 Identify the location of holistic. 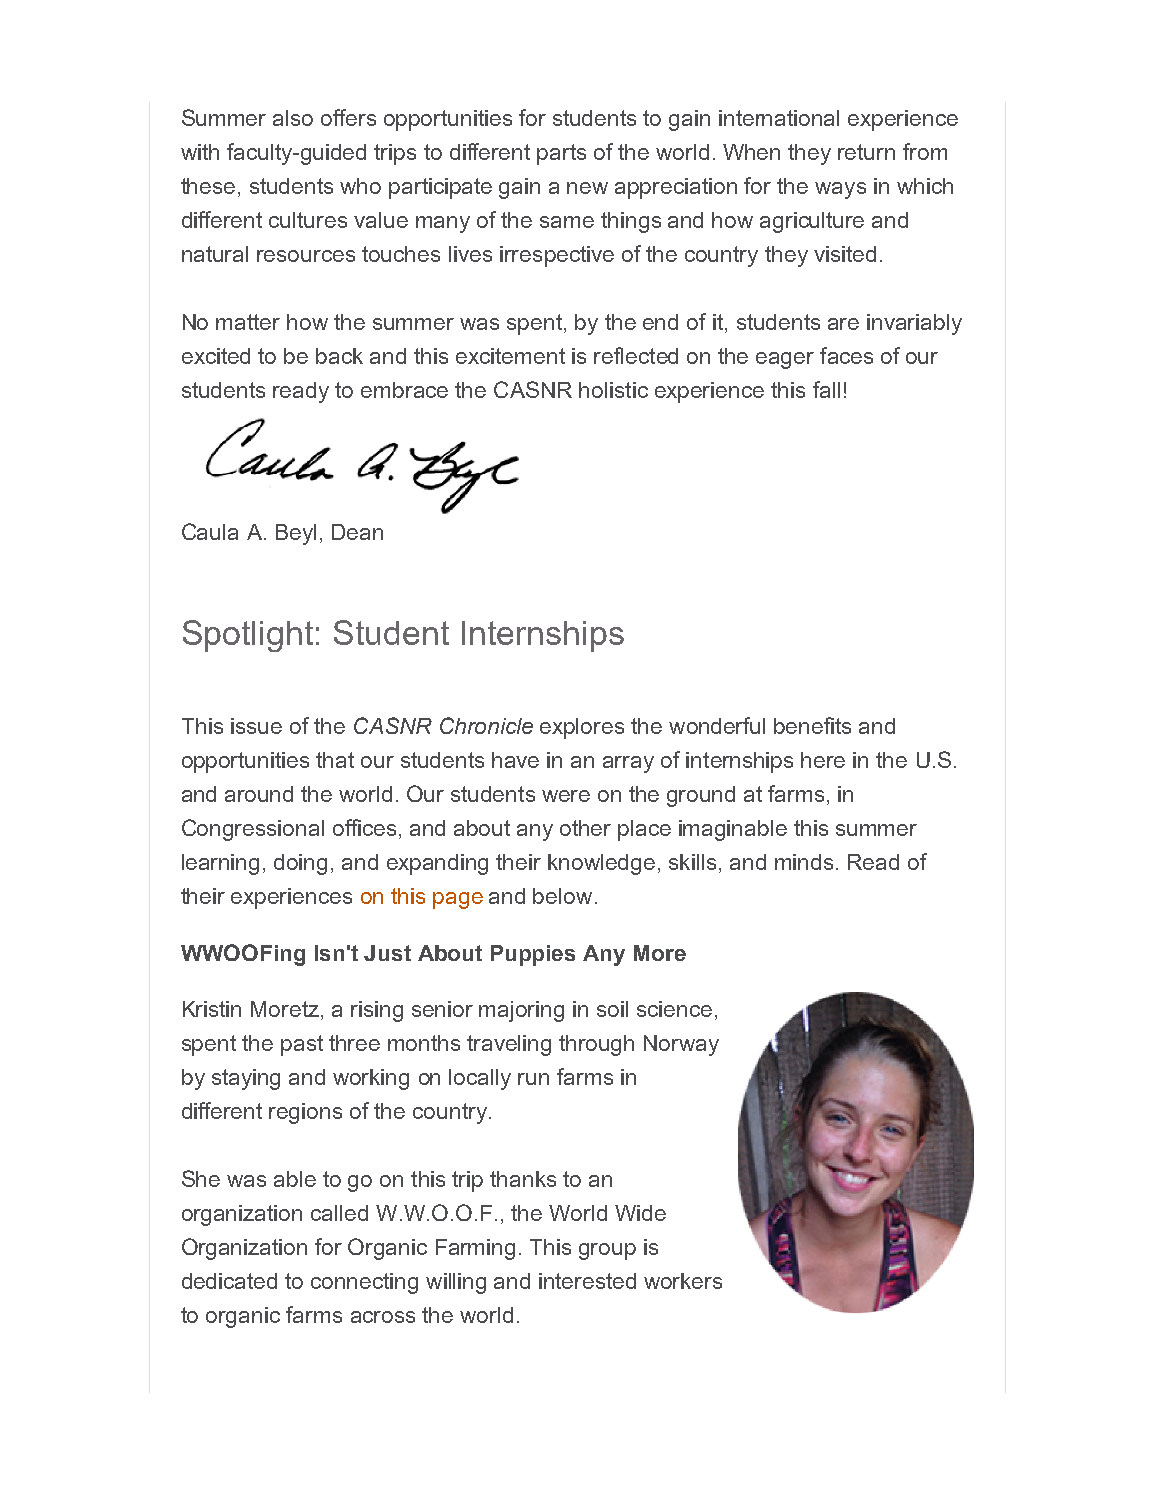
(613, 390).
